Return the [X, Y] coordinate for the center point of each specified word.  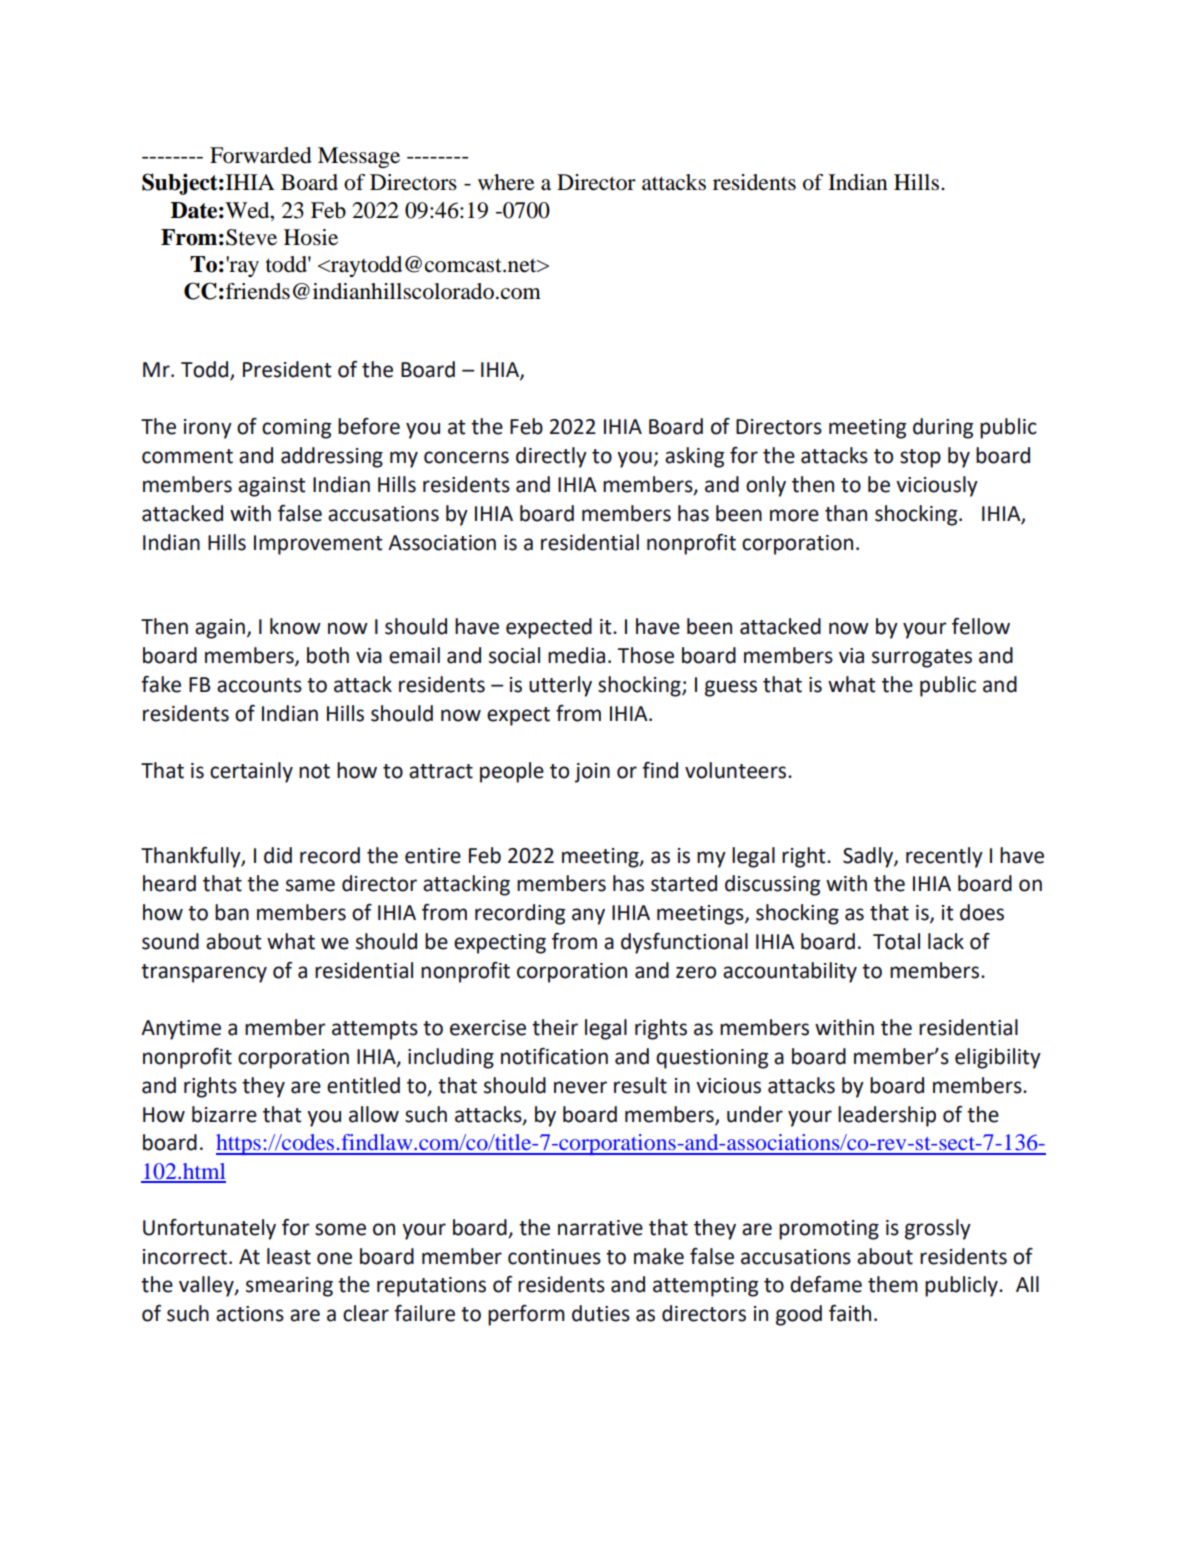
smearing [289, 1287]
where [506, 182]
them [893, 1284]
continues [554, 1257]
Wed [248, 210]
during [943, 428]
